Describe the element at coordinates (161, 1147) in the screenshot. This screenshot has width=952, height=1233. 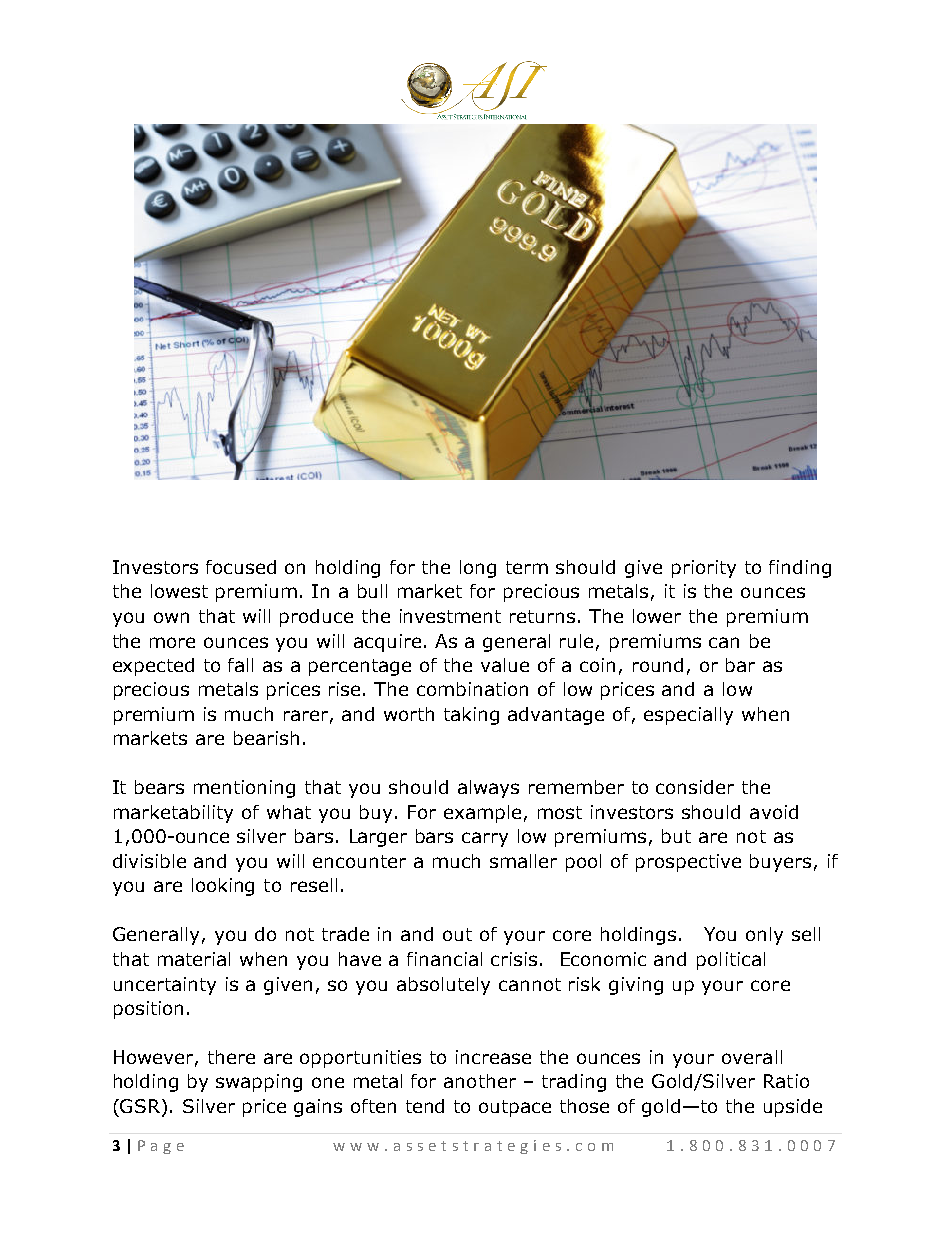
I see `Page` at that location.
